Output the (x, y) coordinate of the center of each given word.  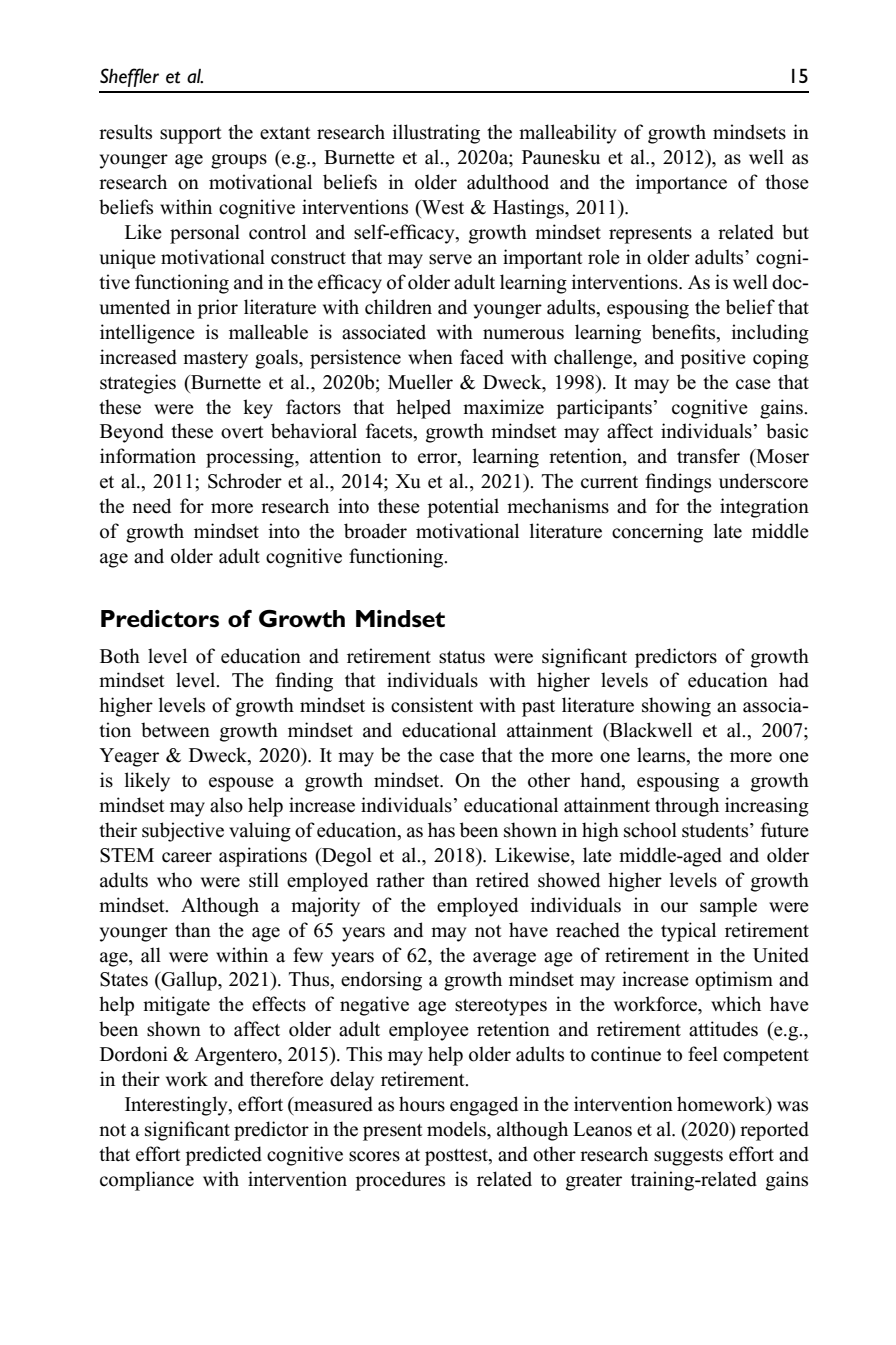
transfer (708, 456)
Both (120, 656)
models (457, 1129)
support (191, 135)
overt (242, 432)
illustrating (436, 134)
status (462, 657)
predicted (224, 1156)
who (174, 880)
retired (502, 880)
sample (728, 907)
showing (676, 707)
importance (681, 184)
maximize (503, 407)
